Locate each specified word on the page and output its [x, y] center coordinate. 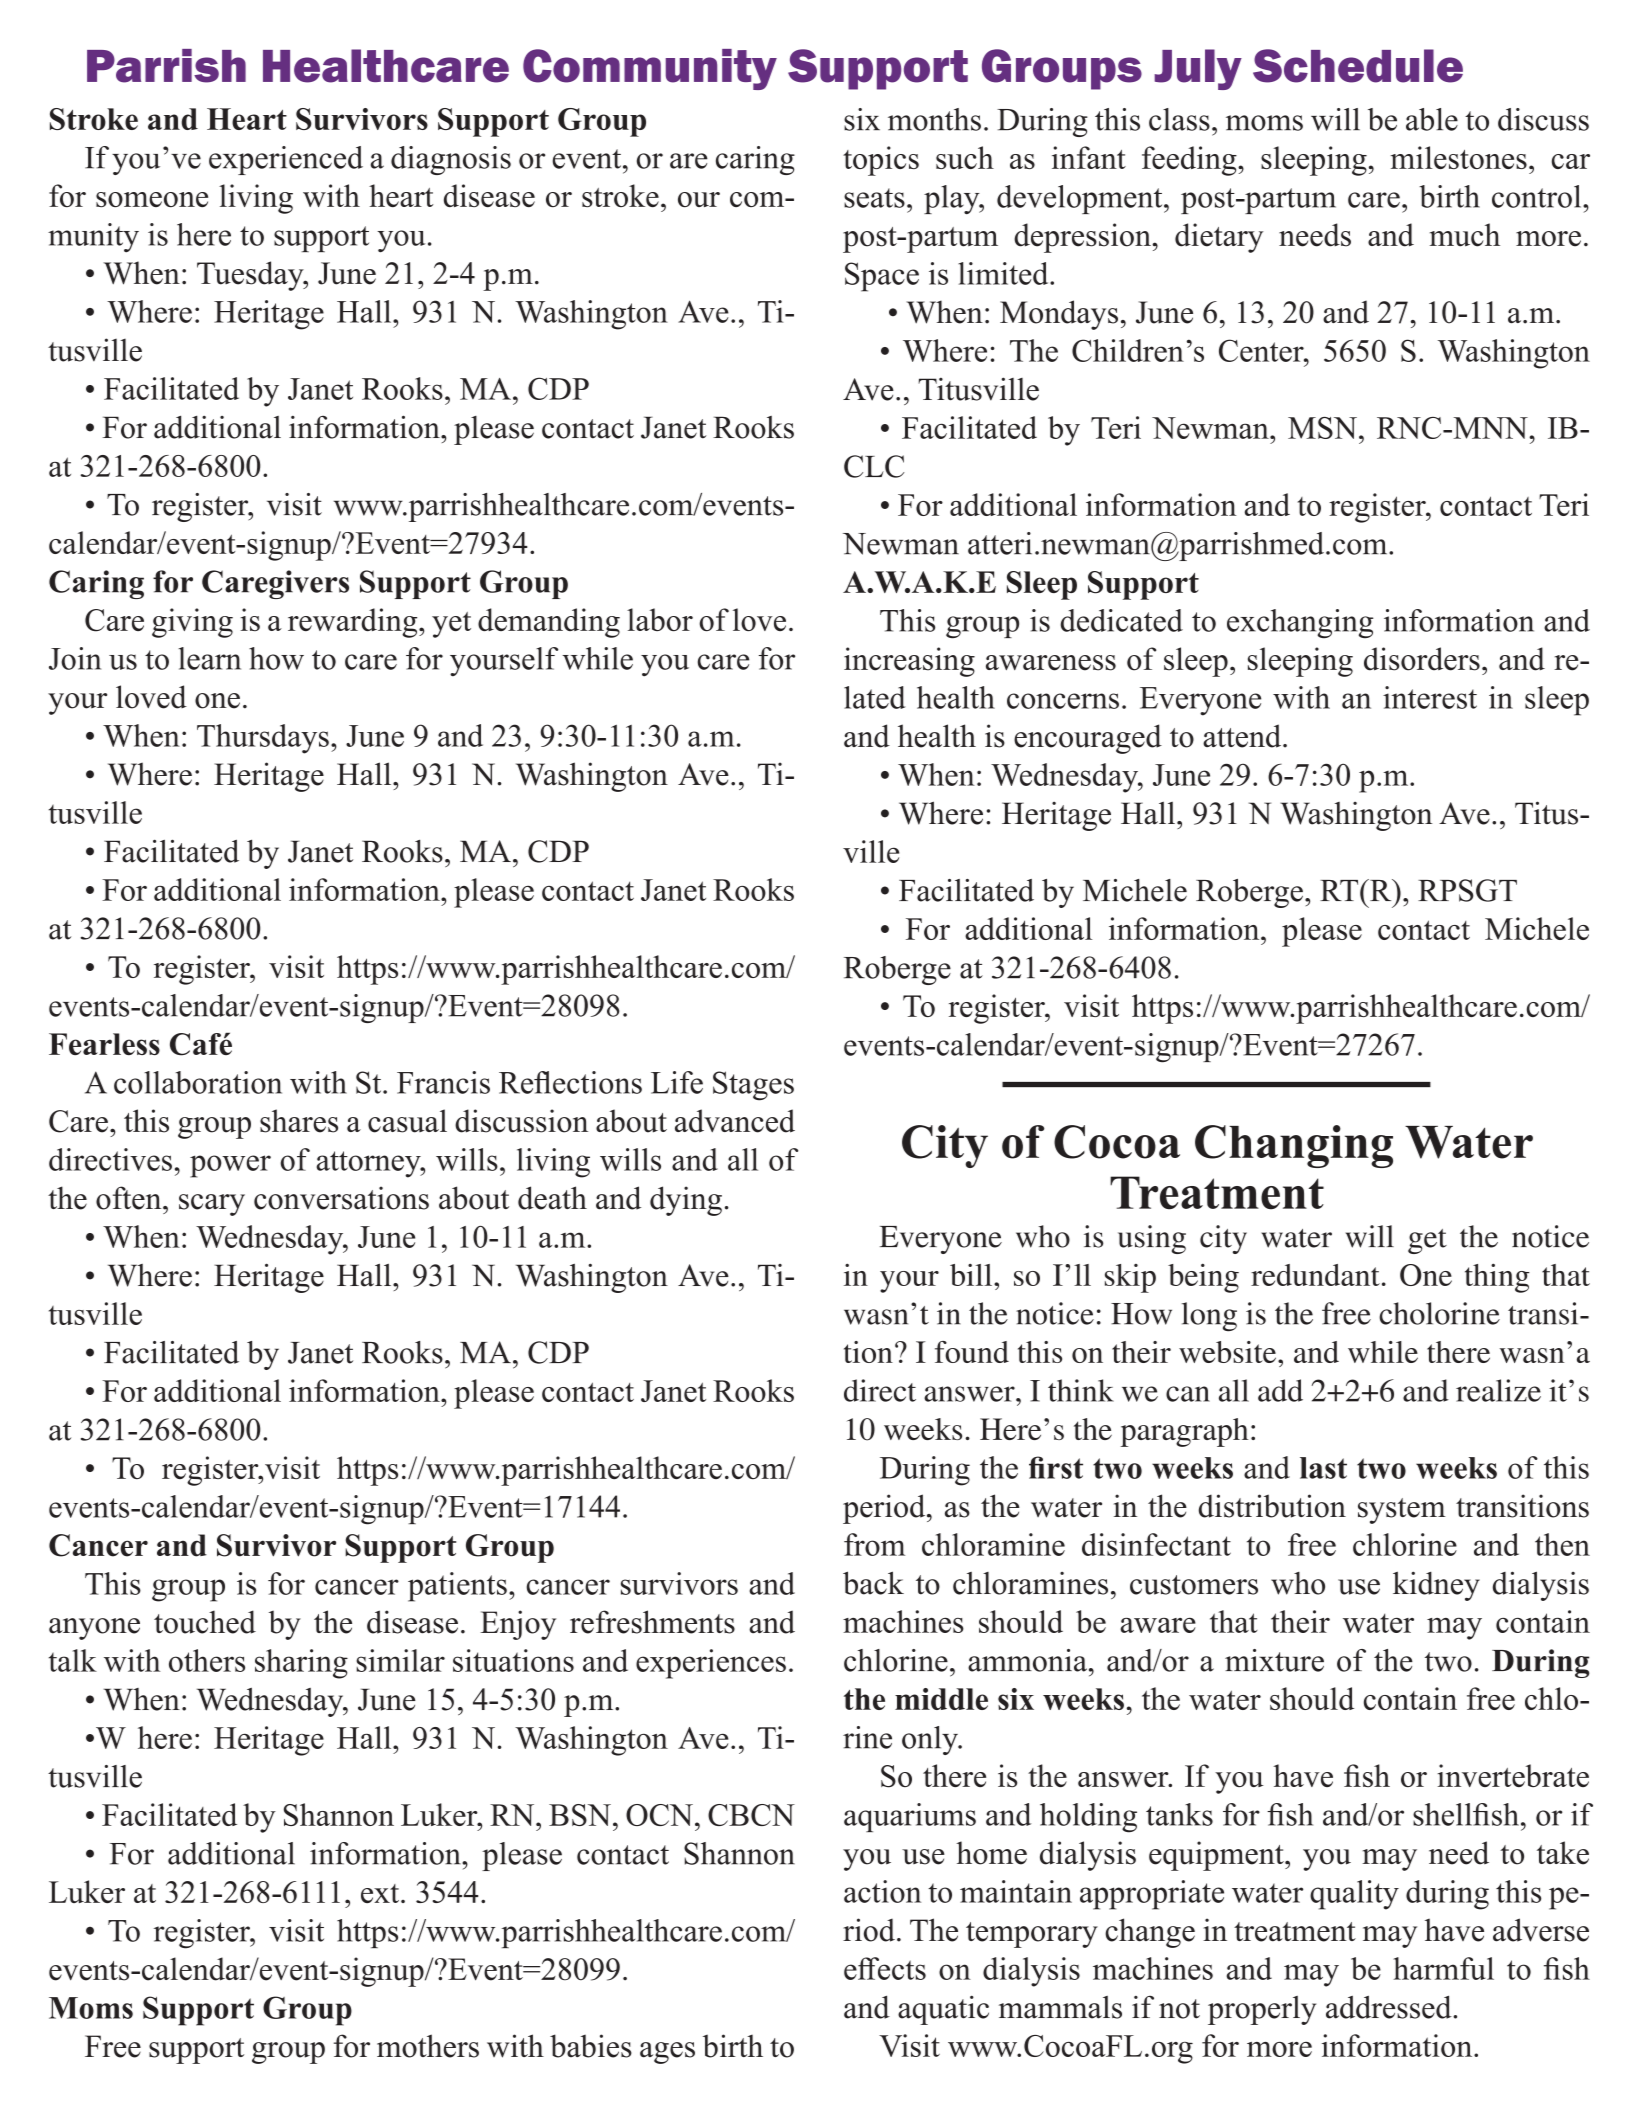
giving [192, 623]
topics [881, 161]
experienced [286, 160]
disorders [1422, 659]
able [1432, 119]
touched [205, 1622]
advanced [735, 1121]
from [874, 1544]
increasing [909, 662]
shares [299, 1121]
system [1402, 1511]
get [1427, 1241]
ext [381, 1893]
